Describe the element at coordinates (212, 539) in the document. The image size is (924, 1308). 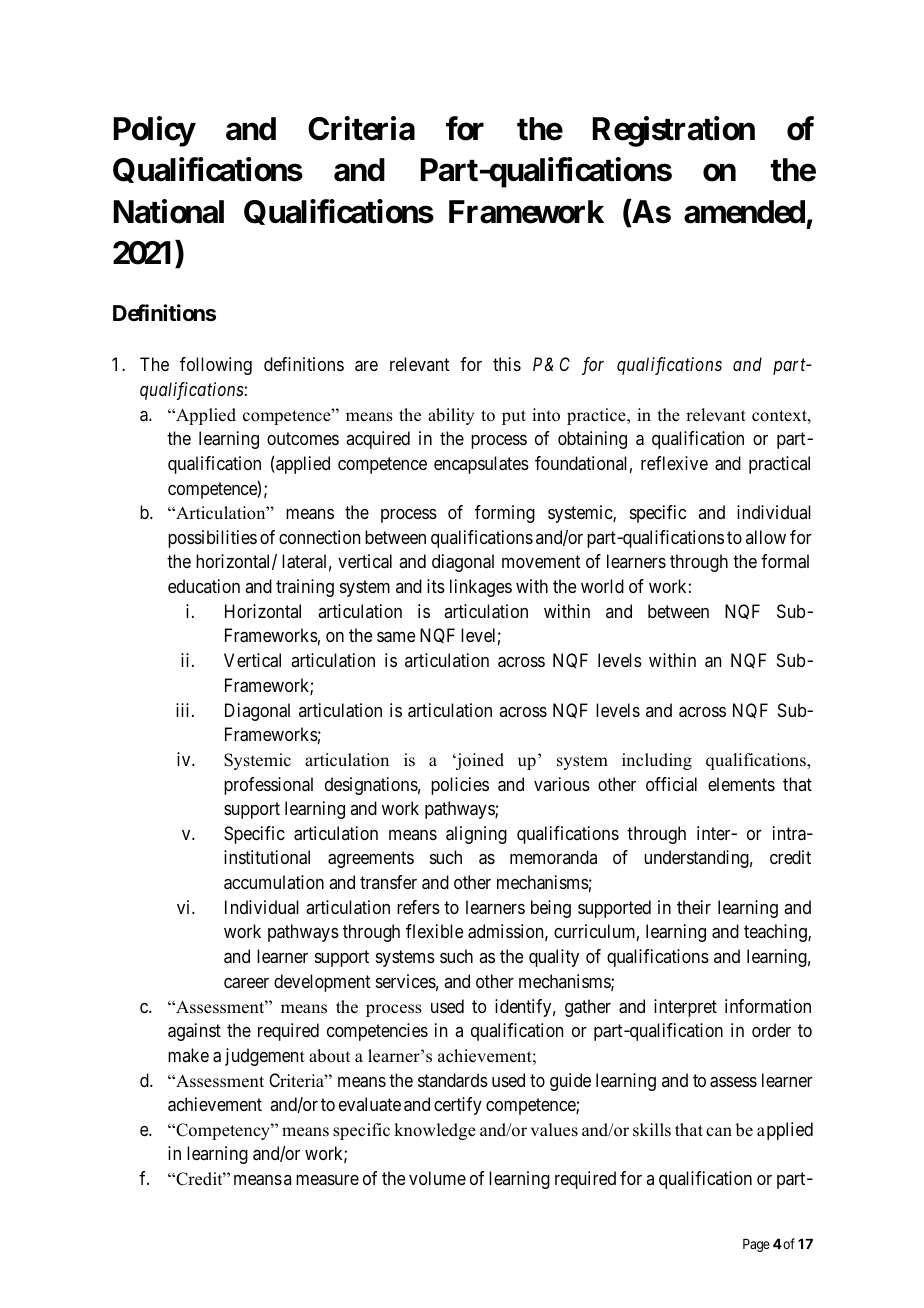
I see `possibilities` at that location.
